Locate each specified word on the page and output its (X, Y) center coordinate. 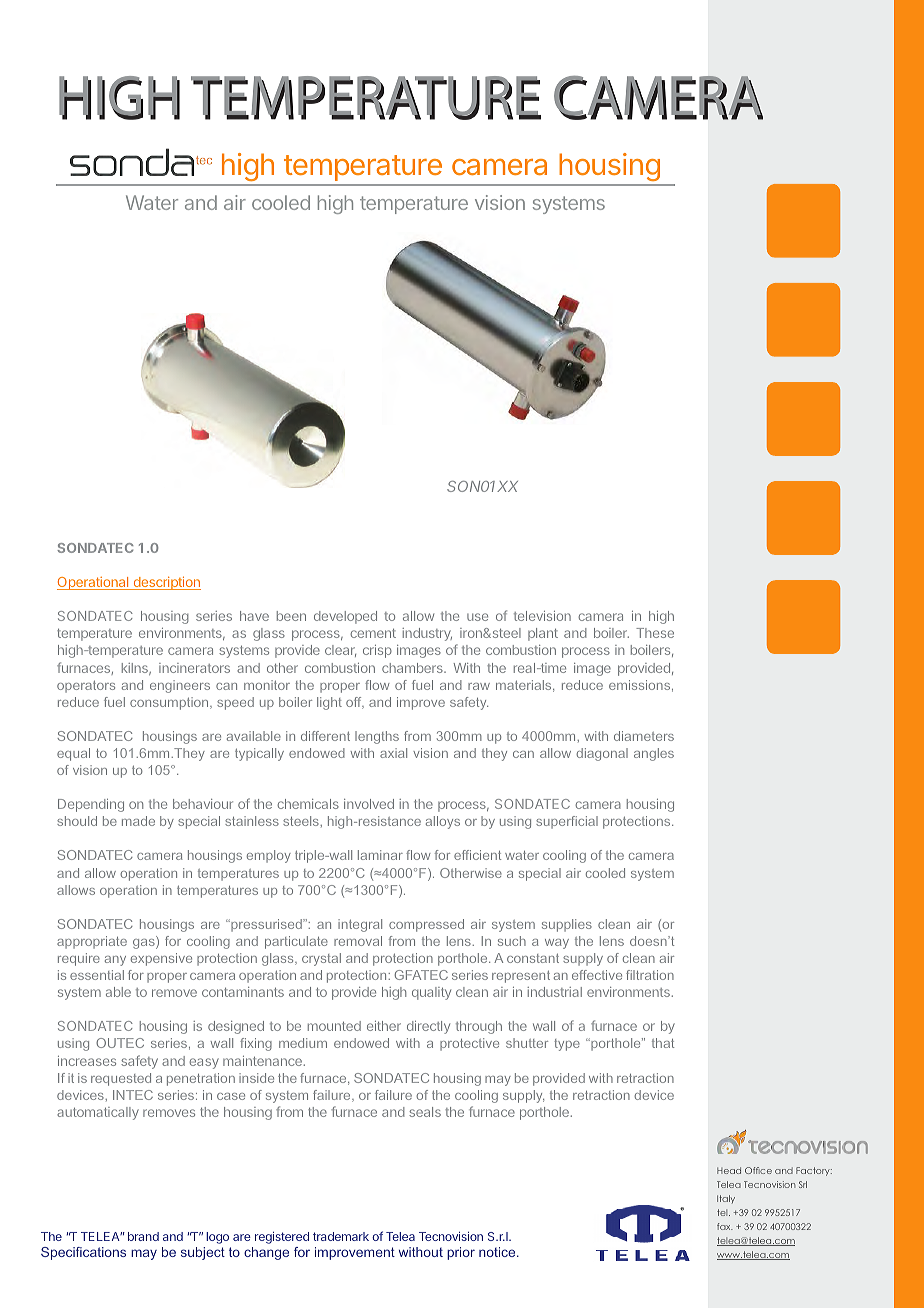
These (655, 633)
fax (725, 1226)
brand (143, 1236)
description (166, 583)
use (477, 617)
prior (461, 1253)
